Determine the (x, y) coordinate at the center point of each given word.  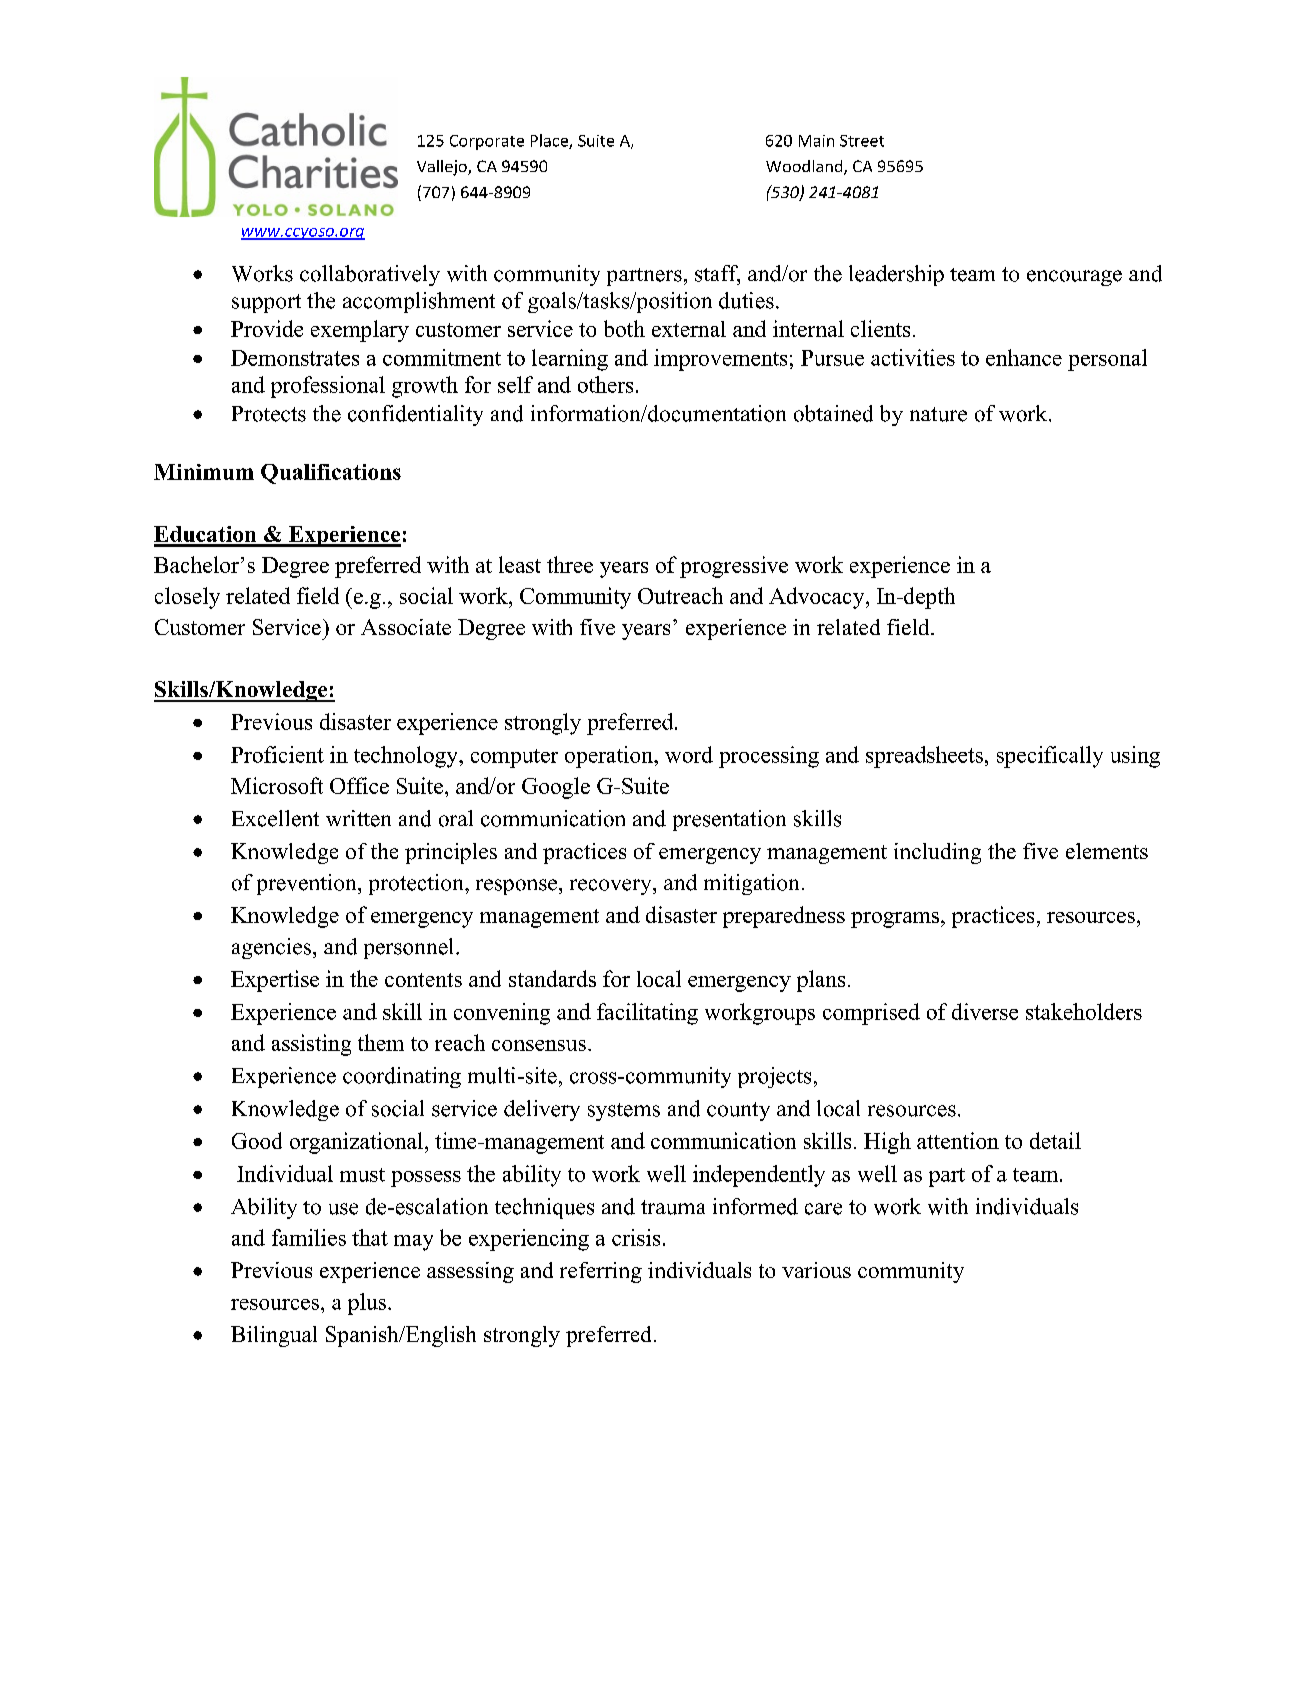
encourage (1074, 278)
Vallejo (443, 168)
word (689, 754)
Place (550, 141)
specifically (1050, 757)
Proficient (277, 754)
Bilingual (274, 1336)
